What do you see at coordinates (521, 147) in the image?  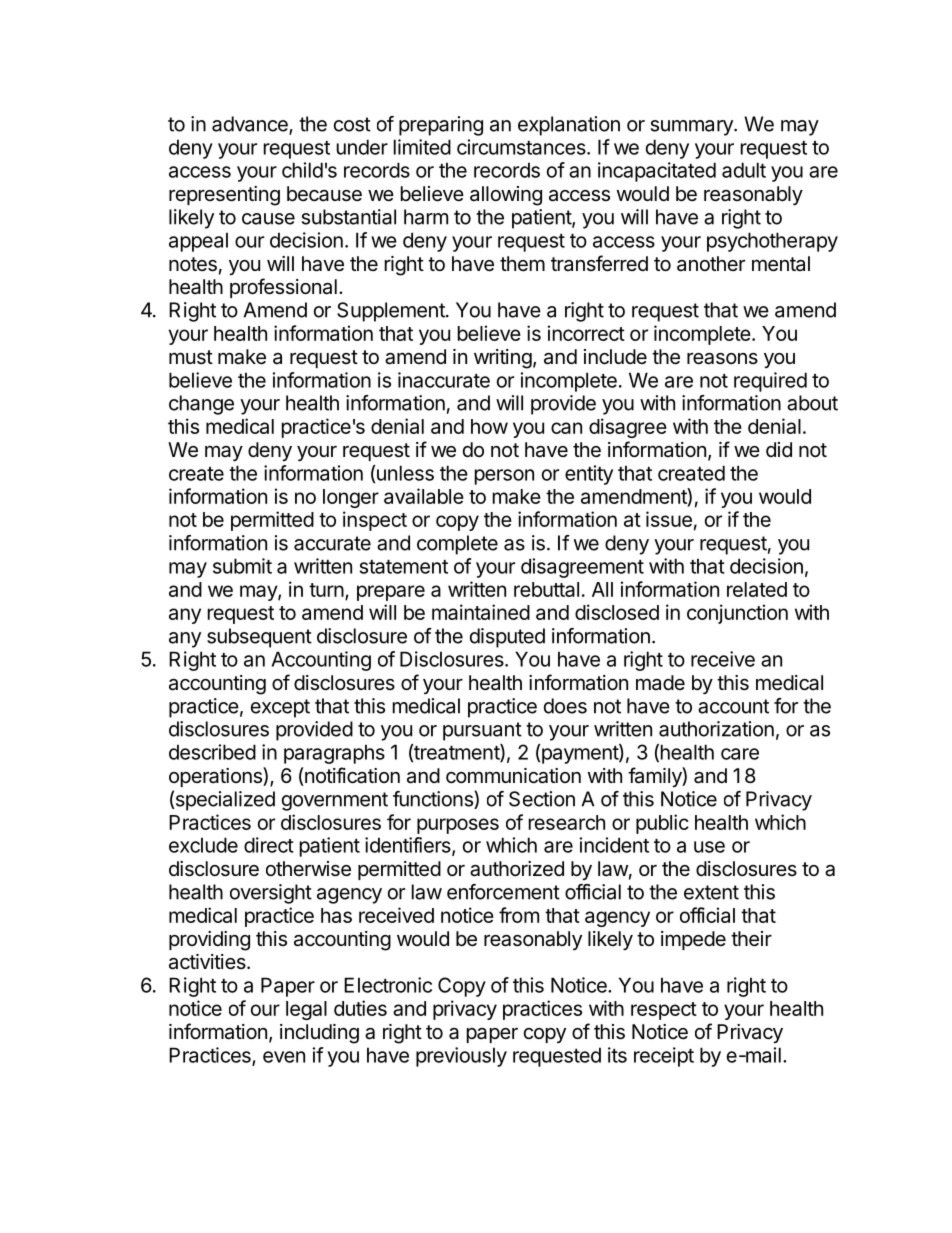 I see `circumstances` at bounding box center [521, 147].
